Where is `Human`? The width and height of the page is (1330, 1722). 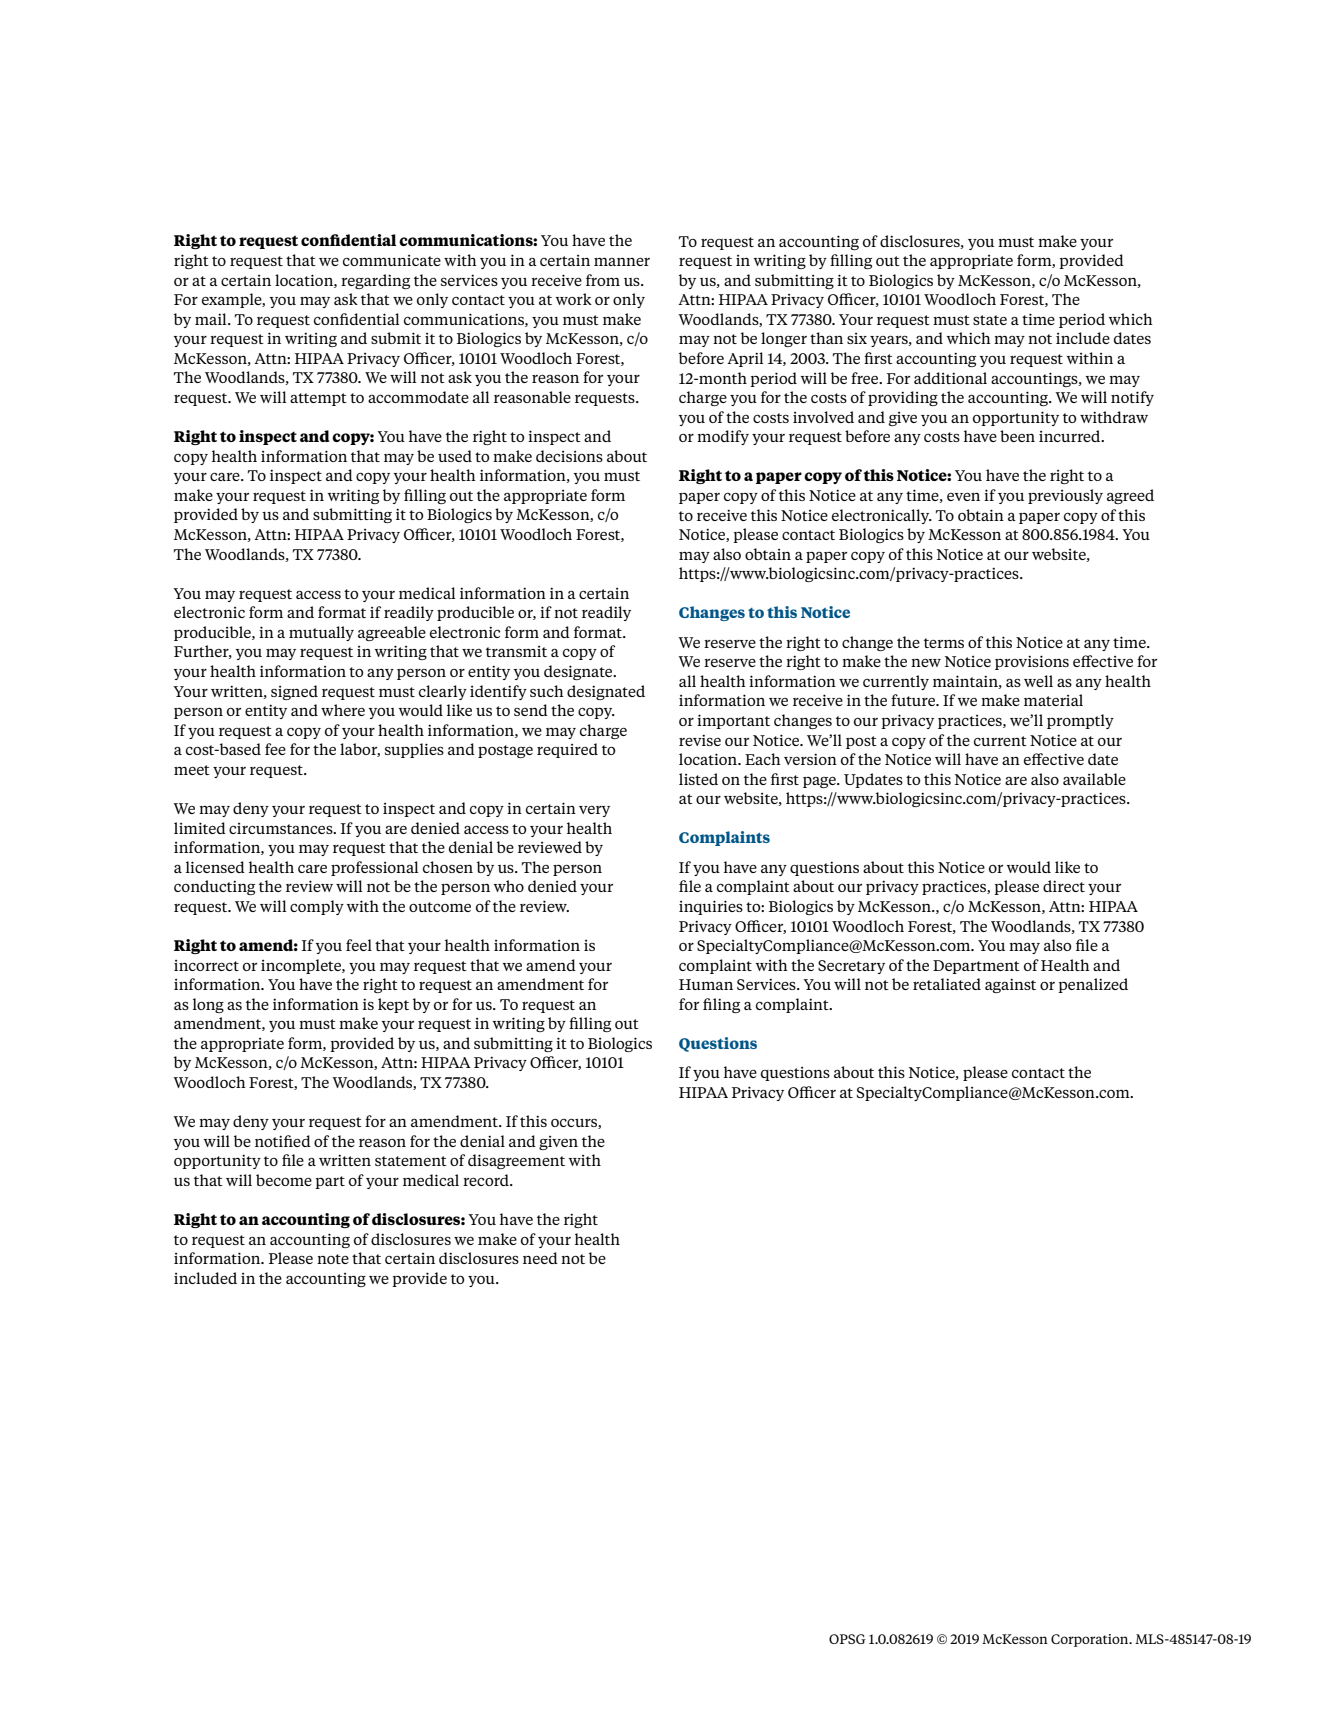 Human is located at coordinates (706, 984).
